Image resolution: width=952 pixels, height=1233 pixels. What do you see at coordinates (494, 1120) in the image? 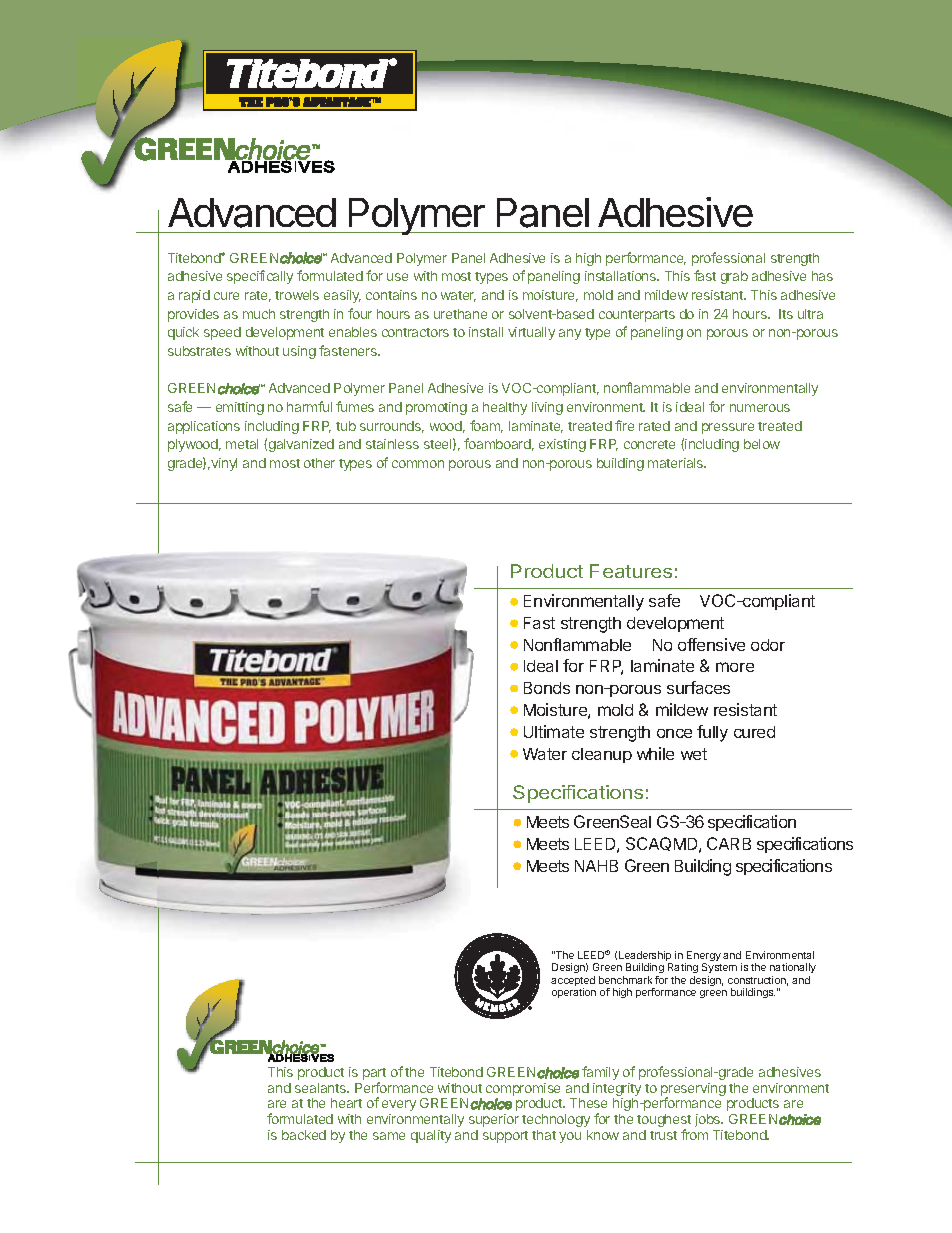
I see `superior` at bounding box center [494, 1120].
